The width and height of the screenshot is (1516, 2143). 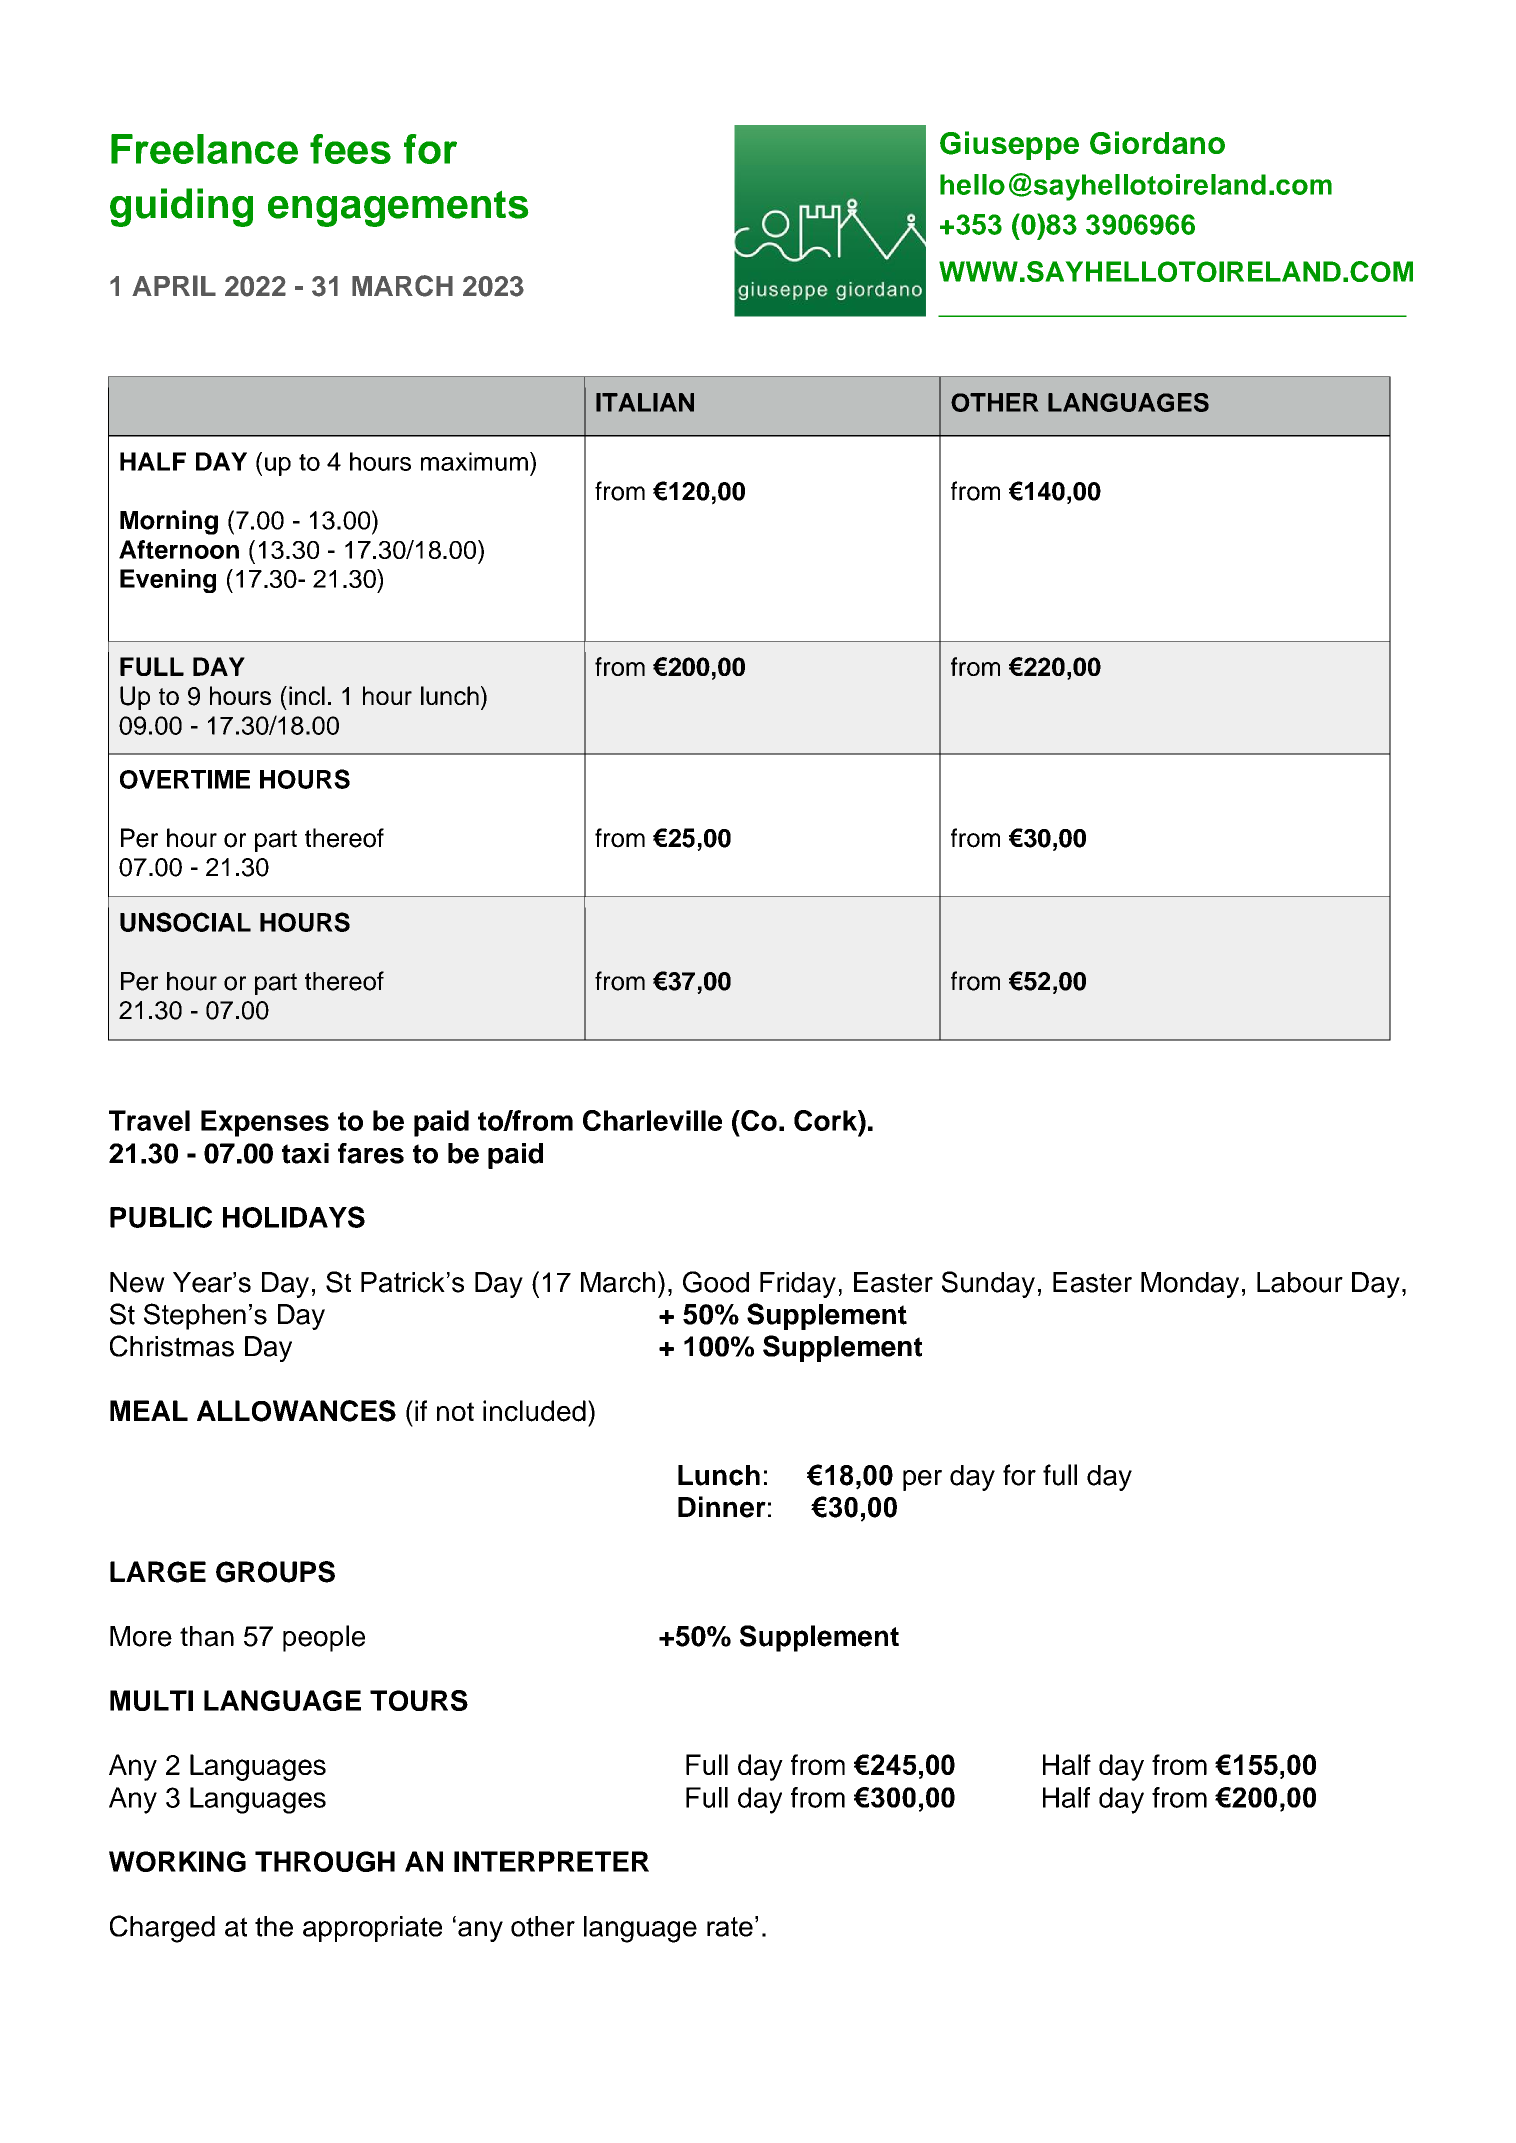 I want to click on Monday, so click(x=1190, y=1285).
